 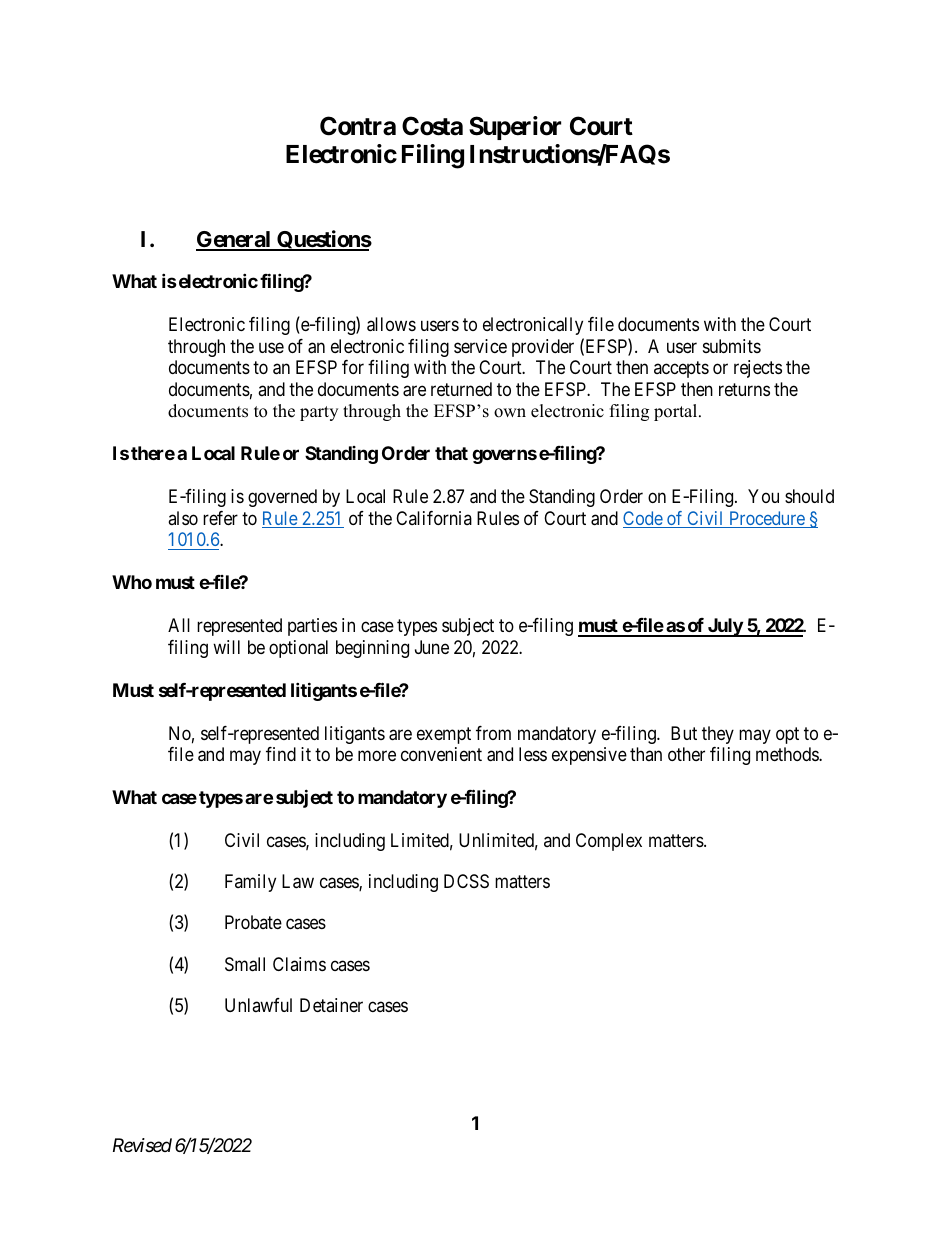 What do you see at coordinates (142, 1145) in the page?
I see `Revised` at bounding box center [142, 1145].
